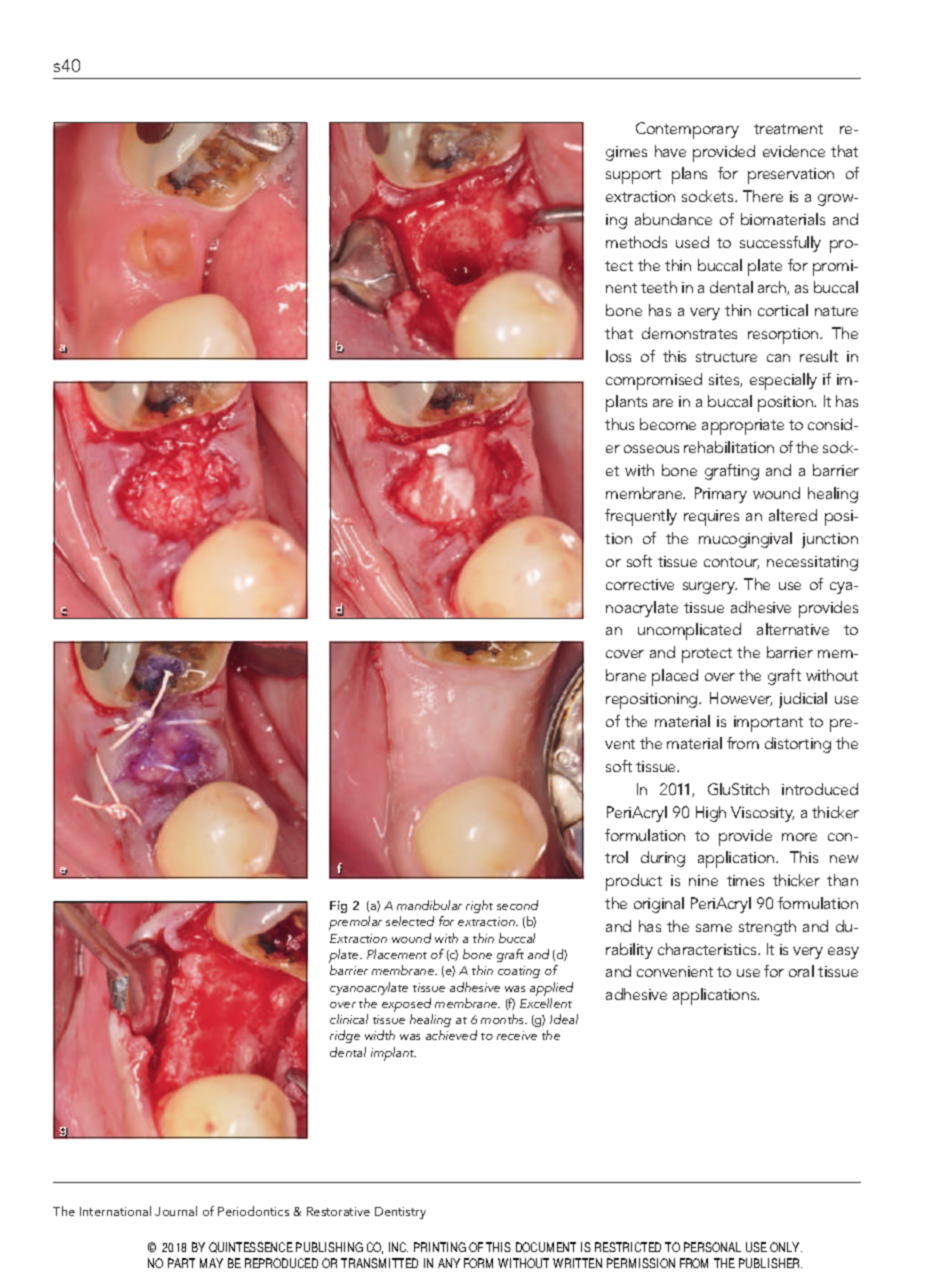 Image resolution: width=952 pixels, height=1275 pixels. I want to click on support, so click(633, 176).
